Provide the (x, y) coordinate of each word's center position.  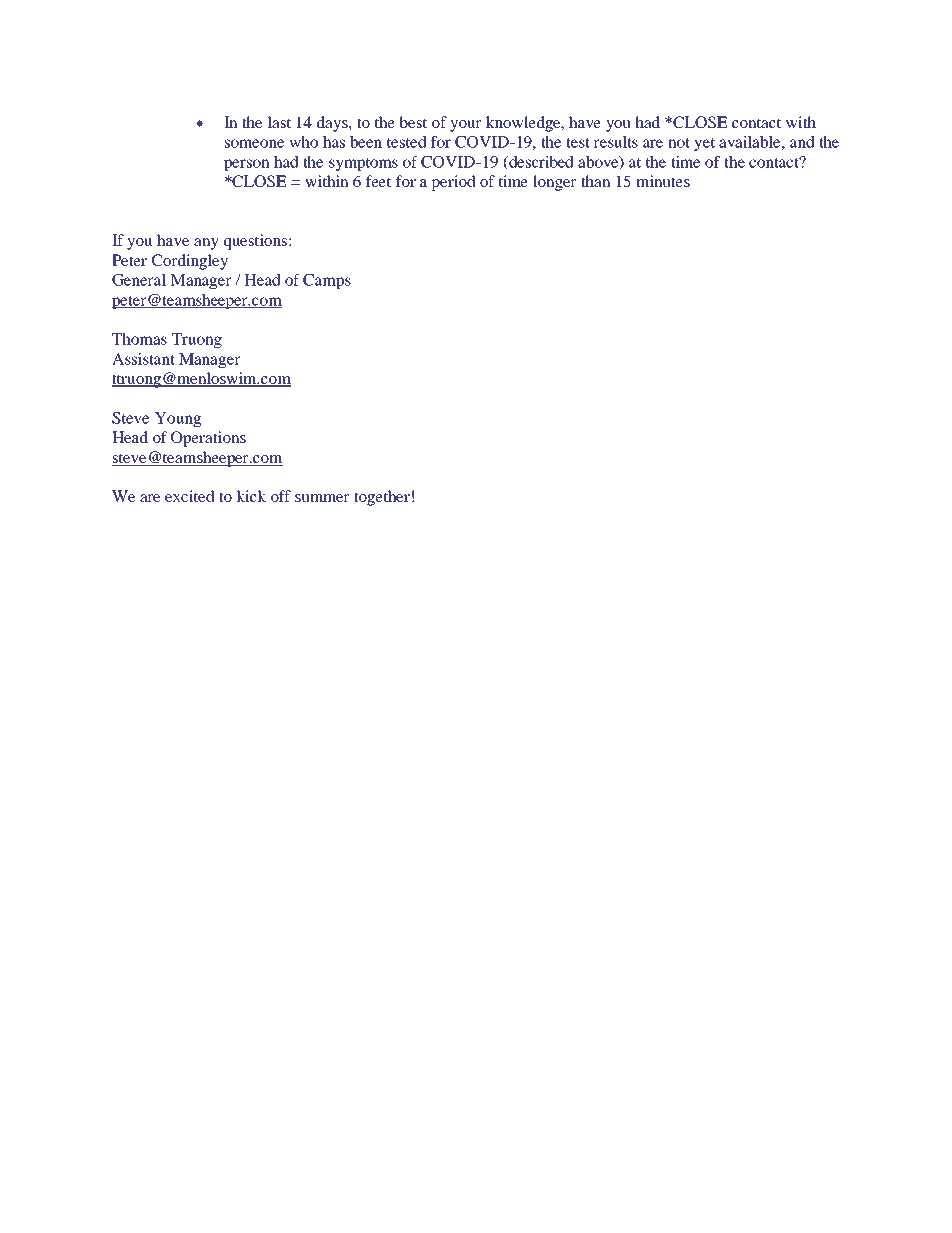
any (206, 244)
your (465, 126)
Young (178, 419)
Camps (327, 281)
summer (322, 498)
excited (190, 496)
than (596, 181)
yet (704, 144)
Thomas (139, 339)
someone (254, 143)
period (453, 183)
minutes (663, 181)
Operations (208, 439)
